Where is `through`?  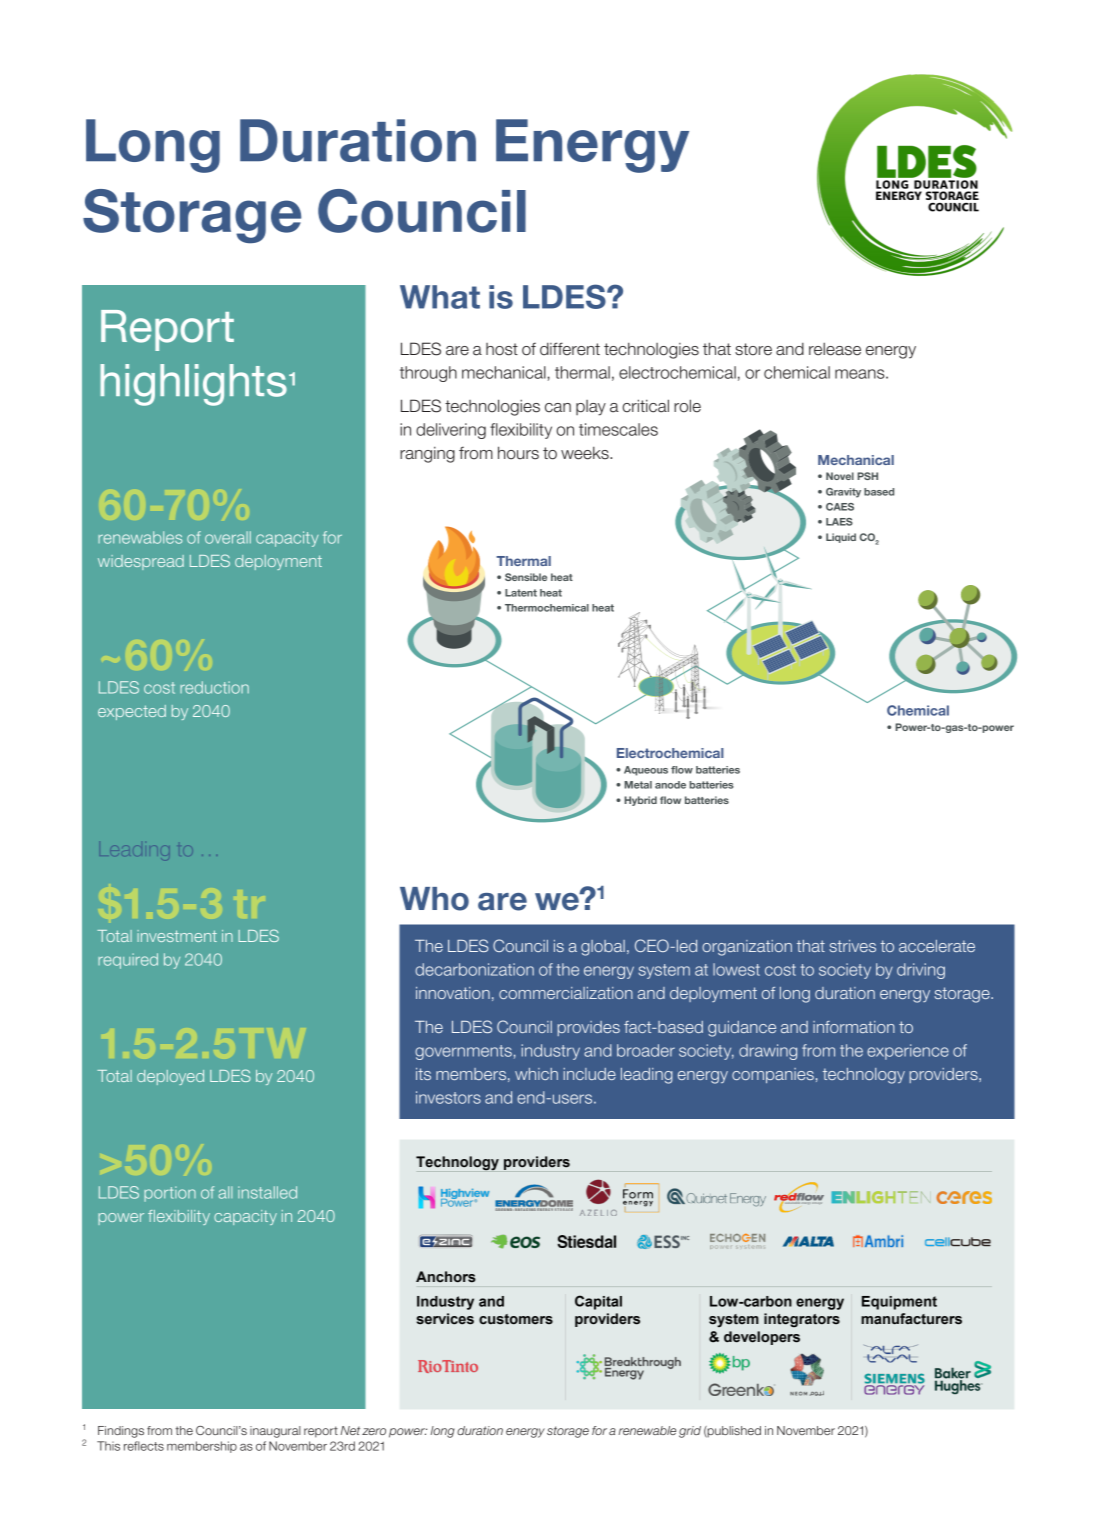
through is located at coordinates (428, 374).
